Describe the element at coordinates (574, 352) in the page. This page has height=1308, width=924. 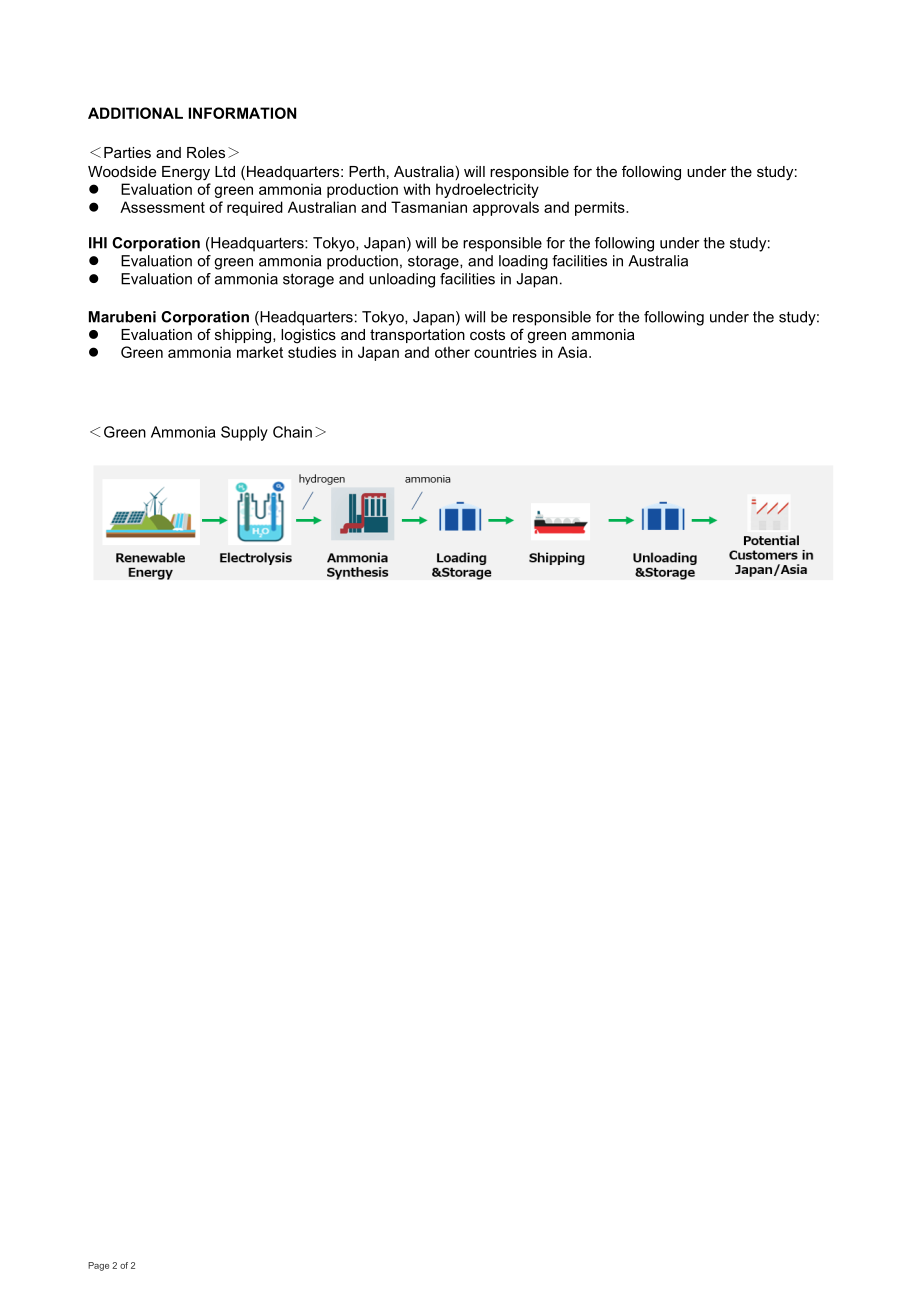
I see `Asia` at that location.
